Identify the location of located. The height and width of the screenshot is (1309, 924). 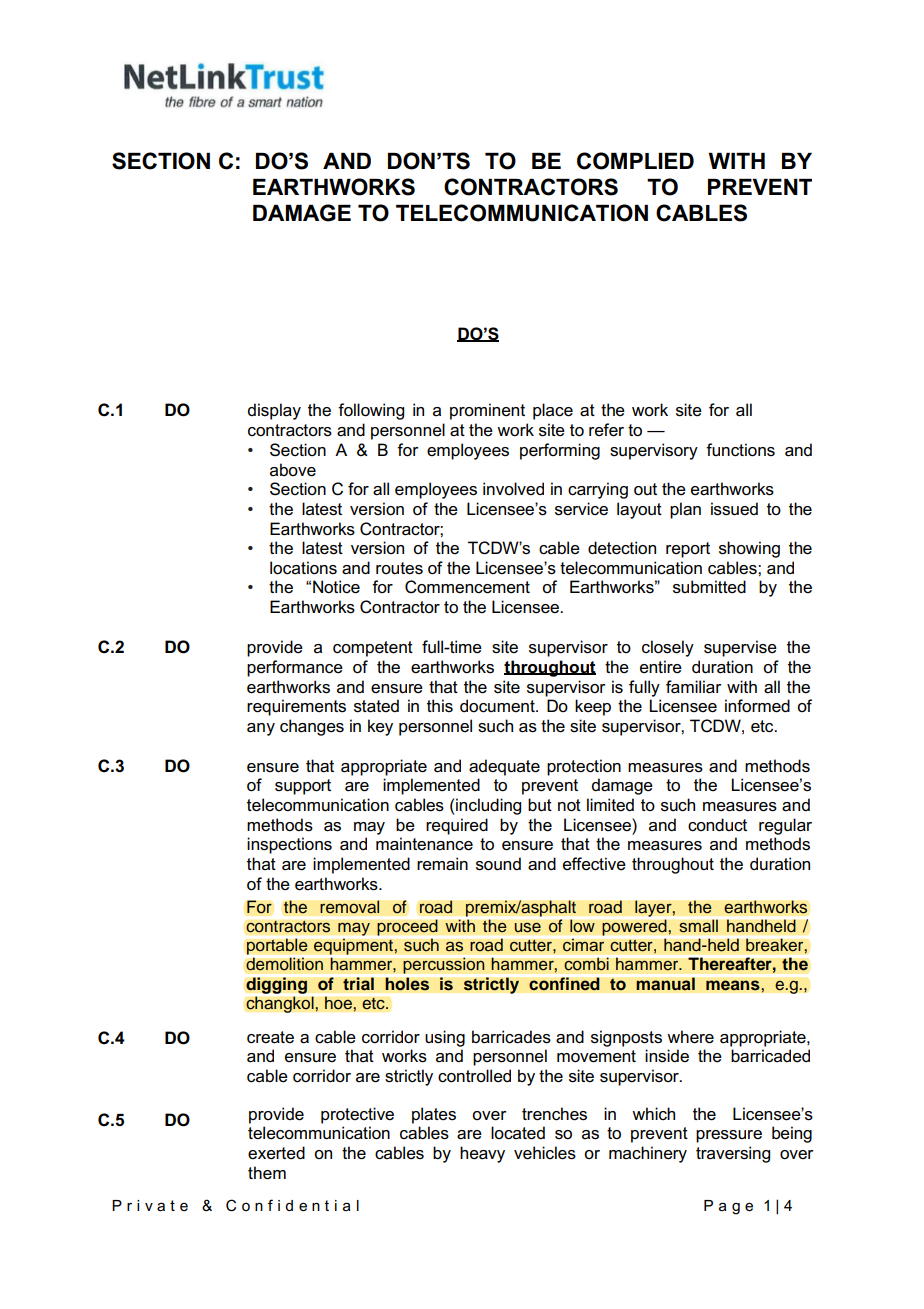
(518, 1133).
